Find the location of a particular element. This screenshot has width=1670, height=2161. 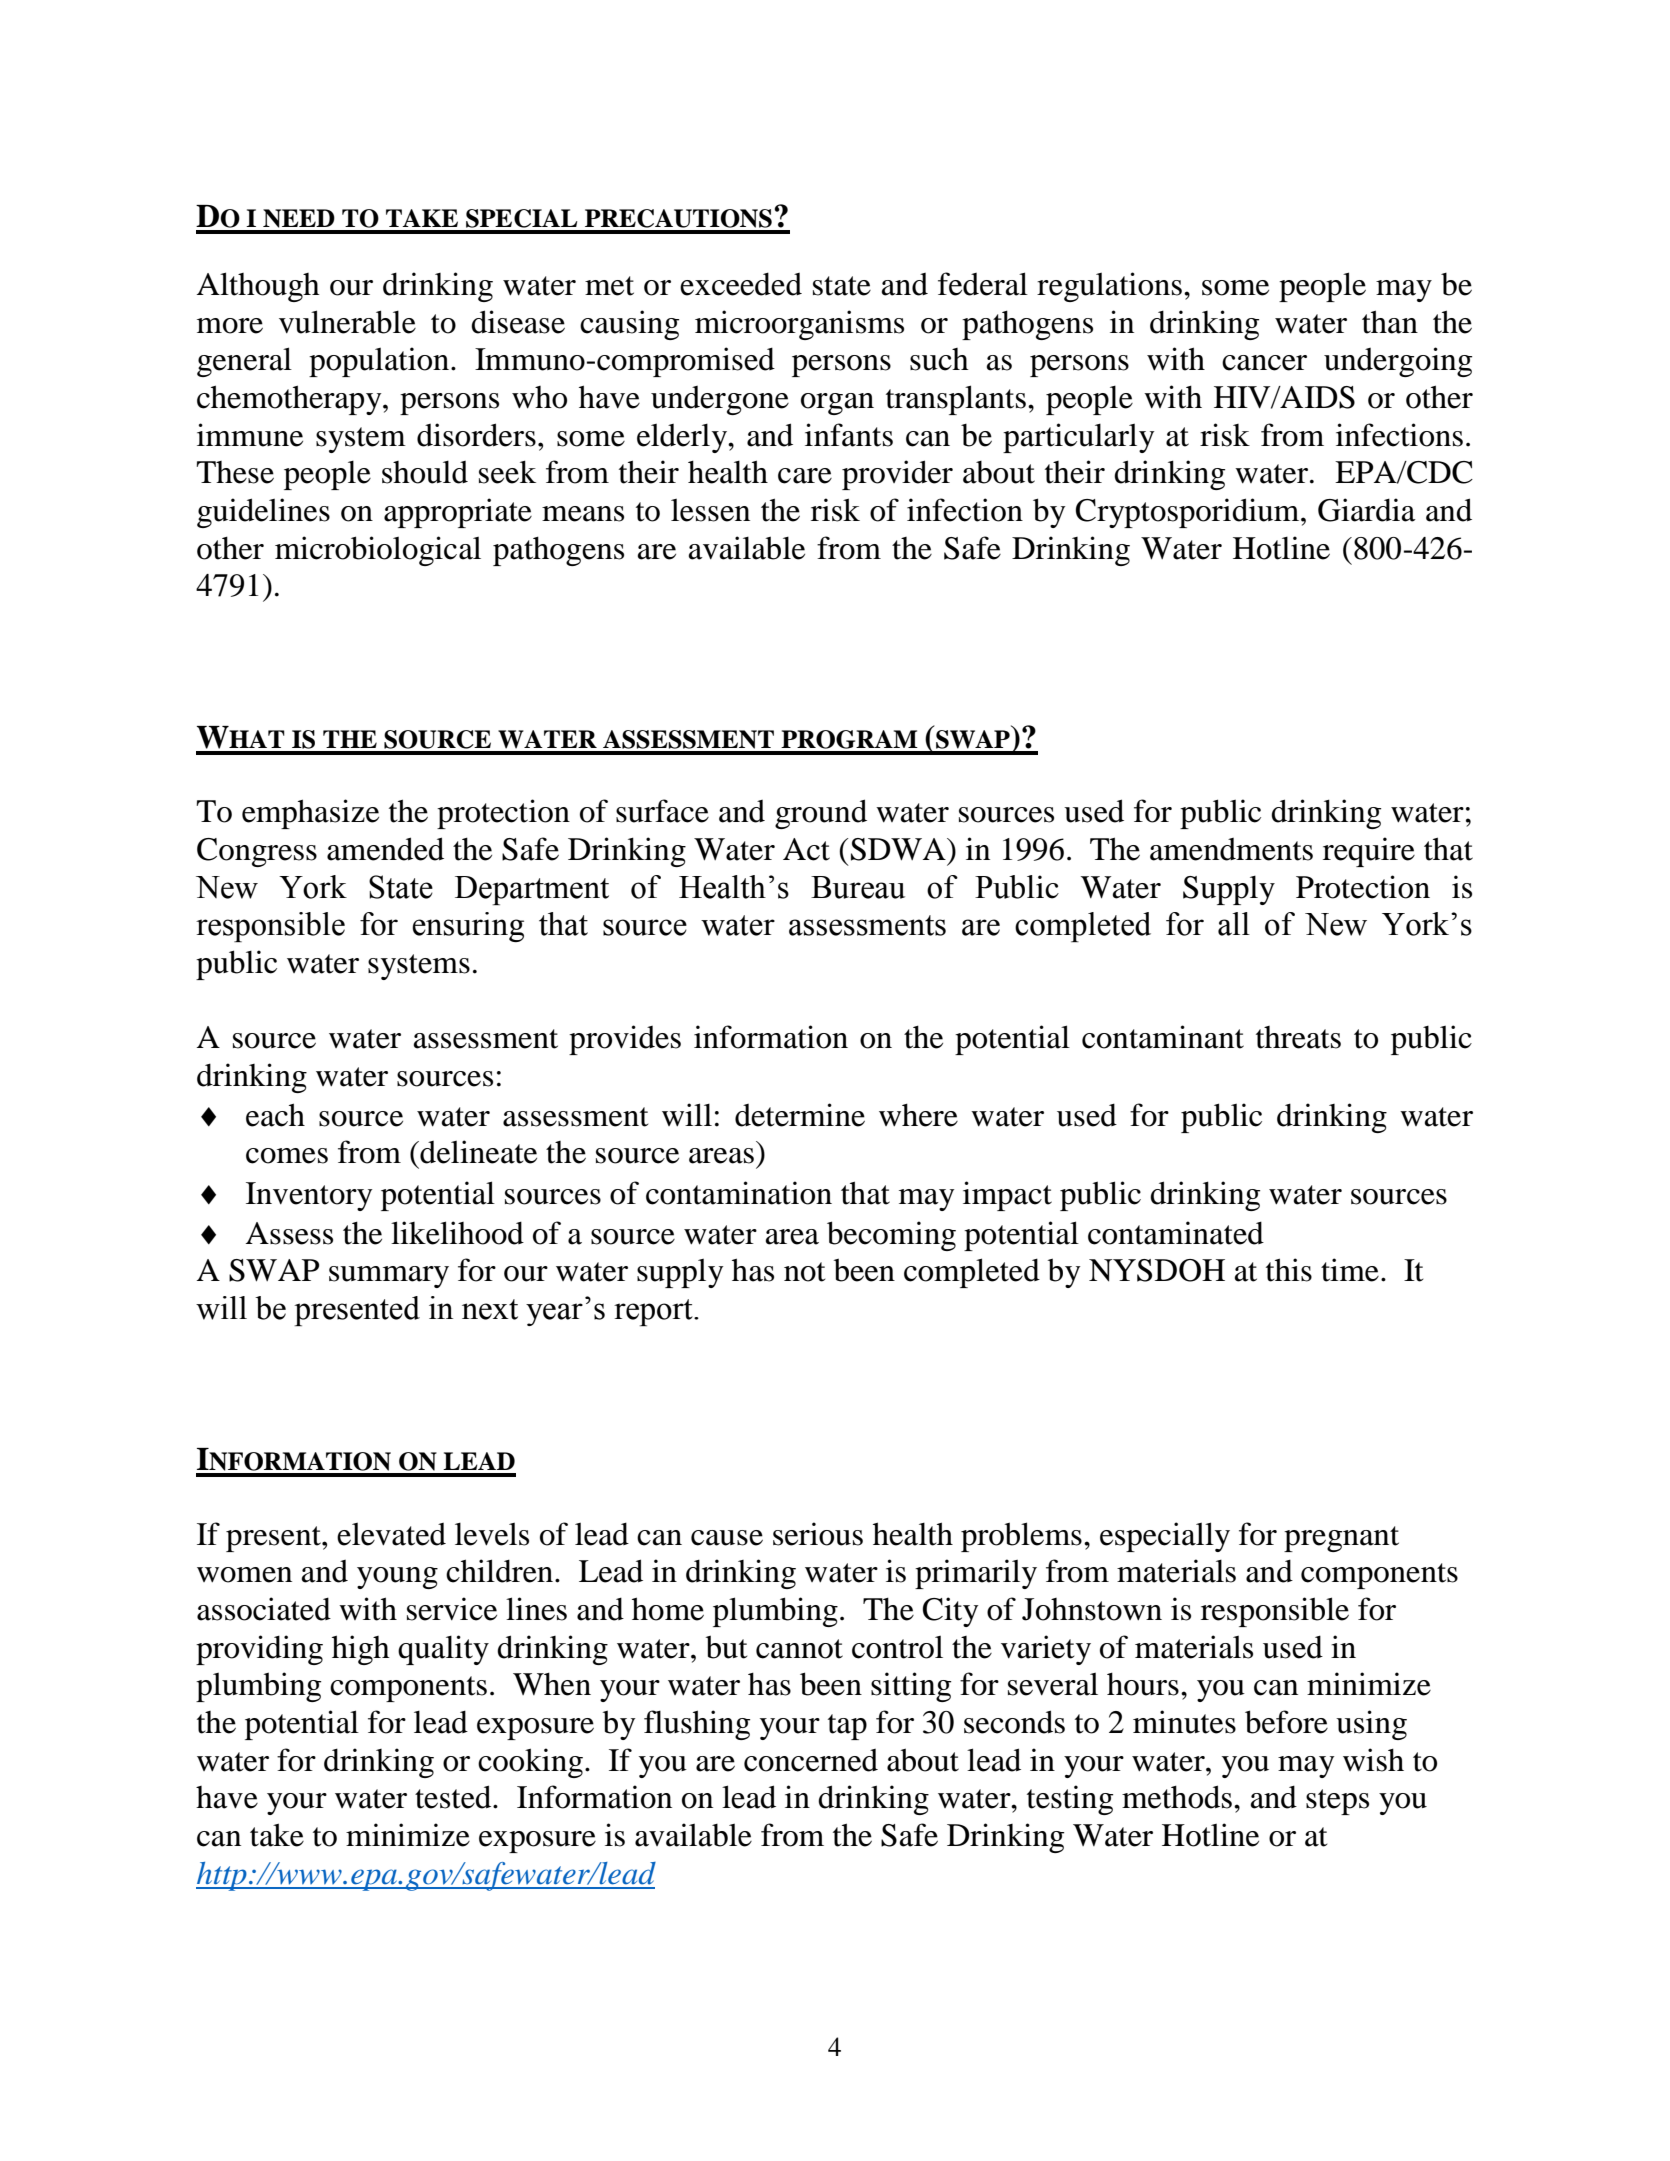

cancer is located at coordinates (1264, 363).
